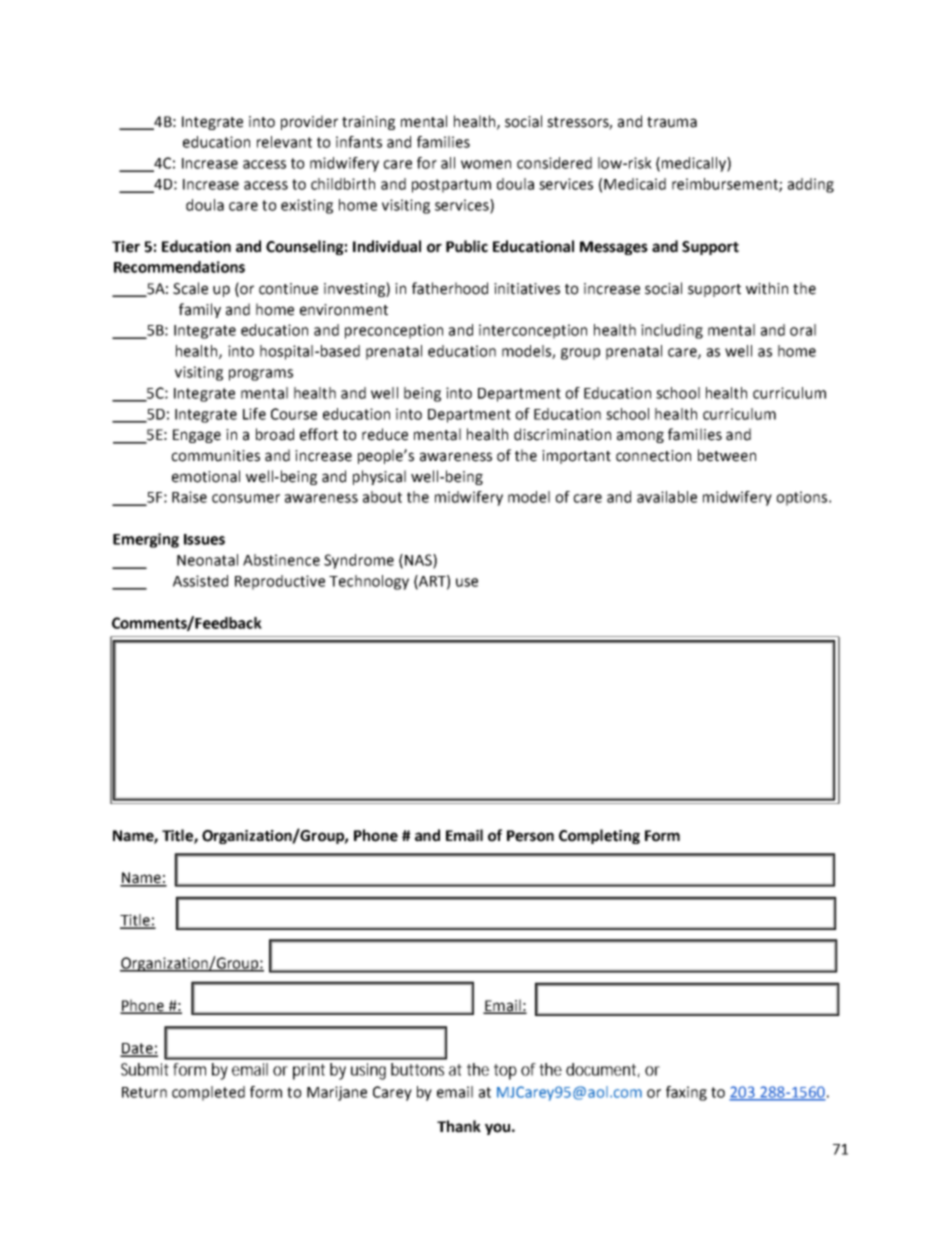 The image size is (952, 1233). What do you see at coordinates (459, 1126) in the image?
I see `Thank` at bounding box center [459, 1126].
